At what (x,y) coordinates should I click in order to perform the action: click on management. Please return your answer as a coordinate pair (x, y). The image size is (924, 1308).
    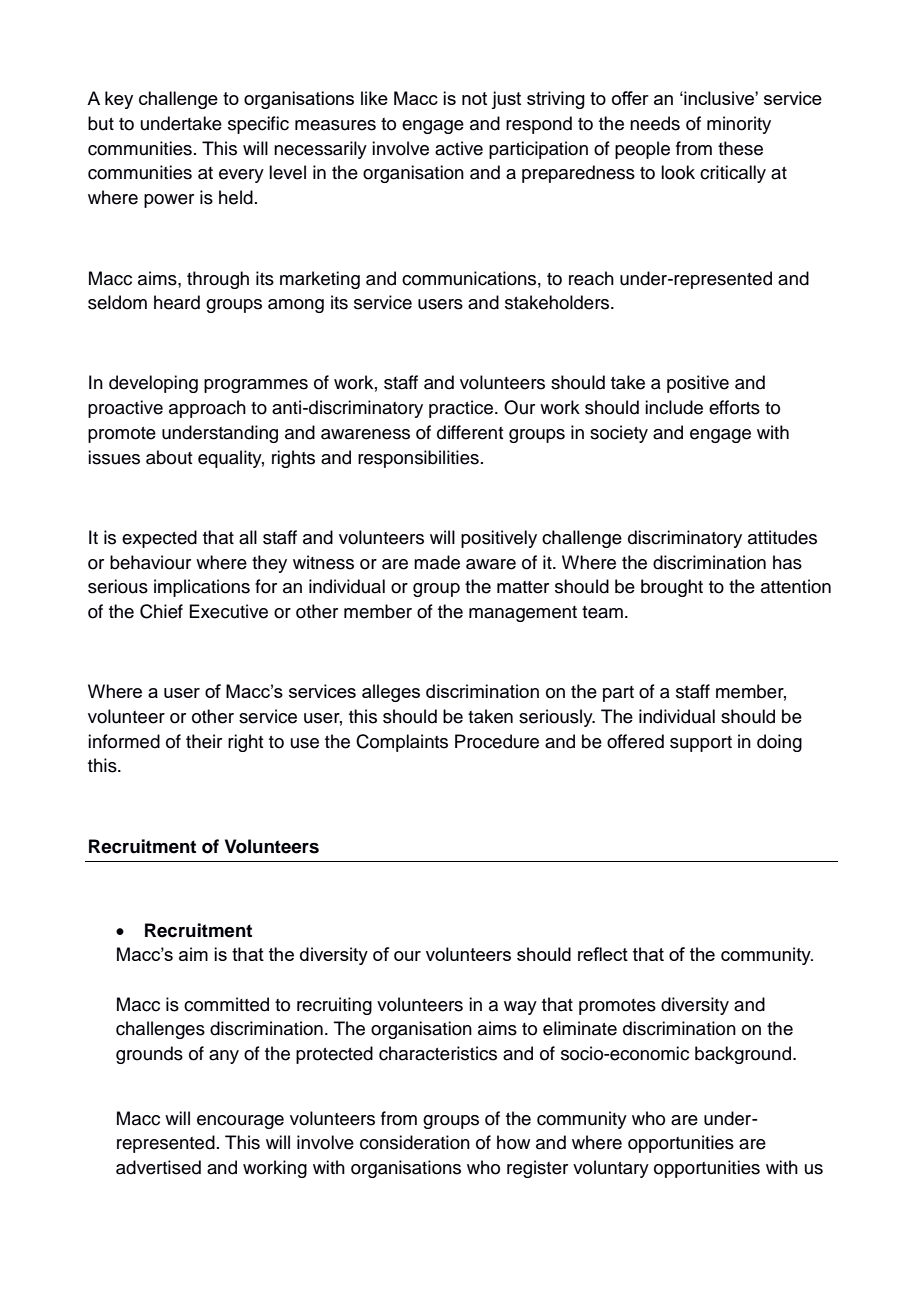
    Looking at the image, I should click on (523, 614).
